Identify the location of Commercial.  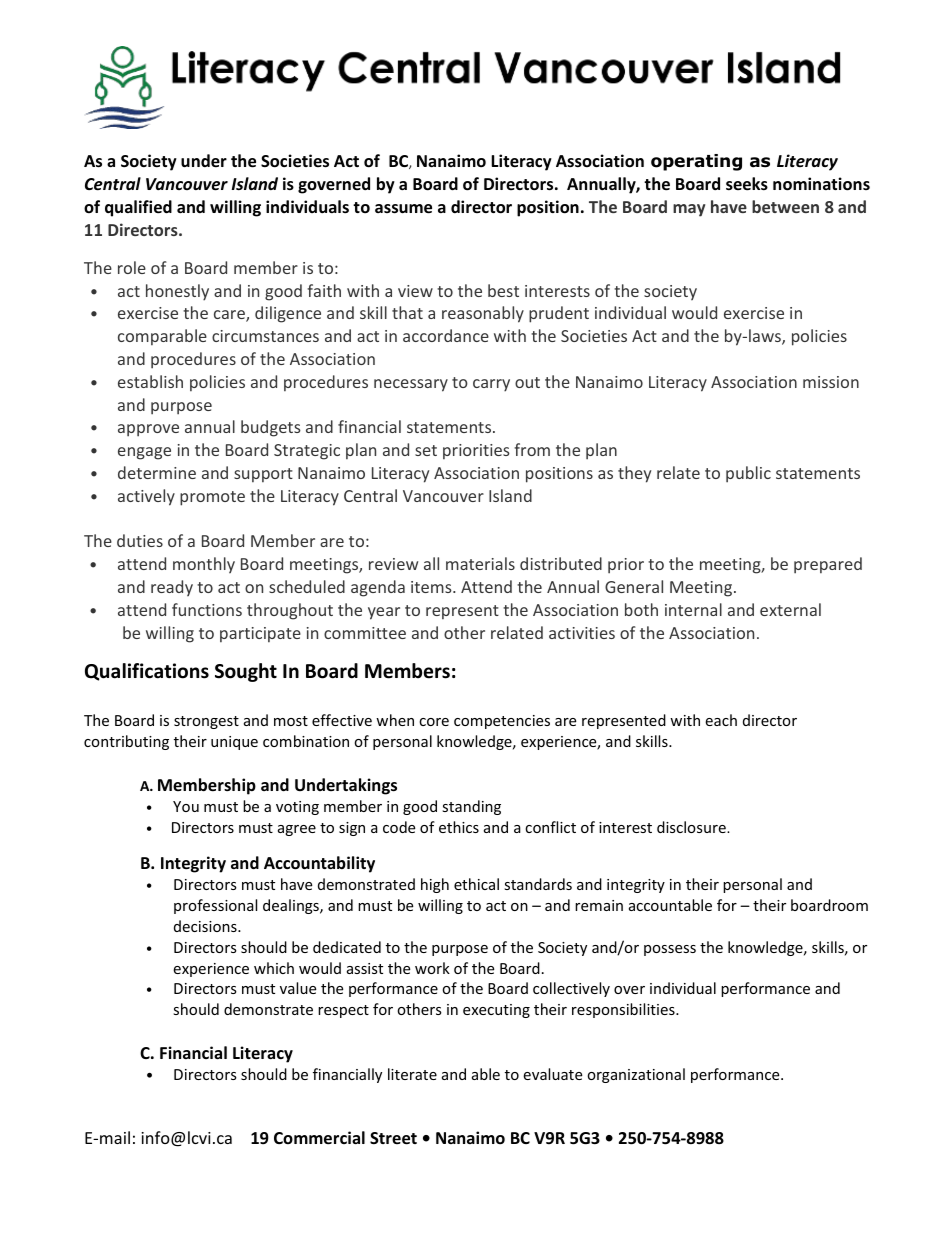
(319, 1138).
